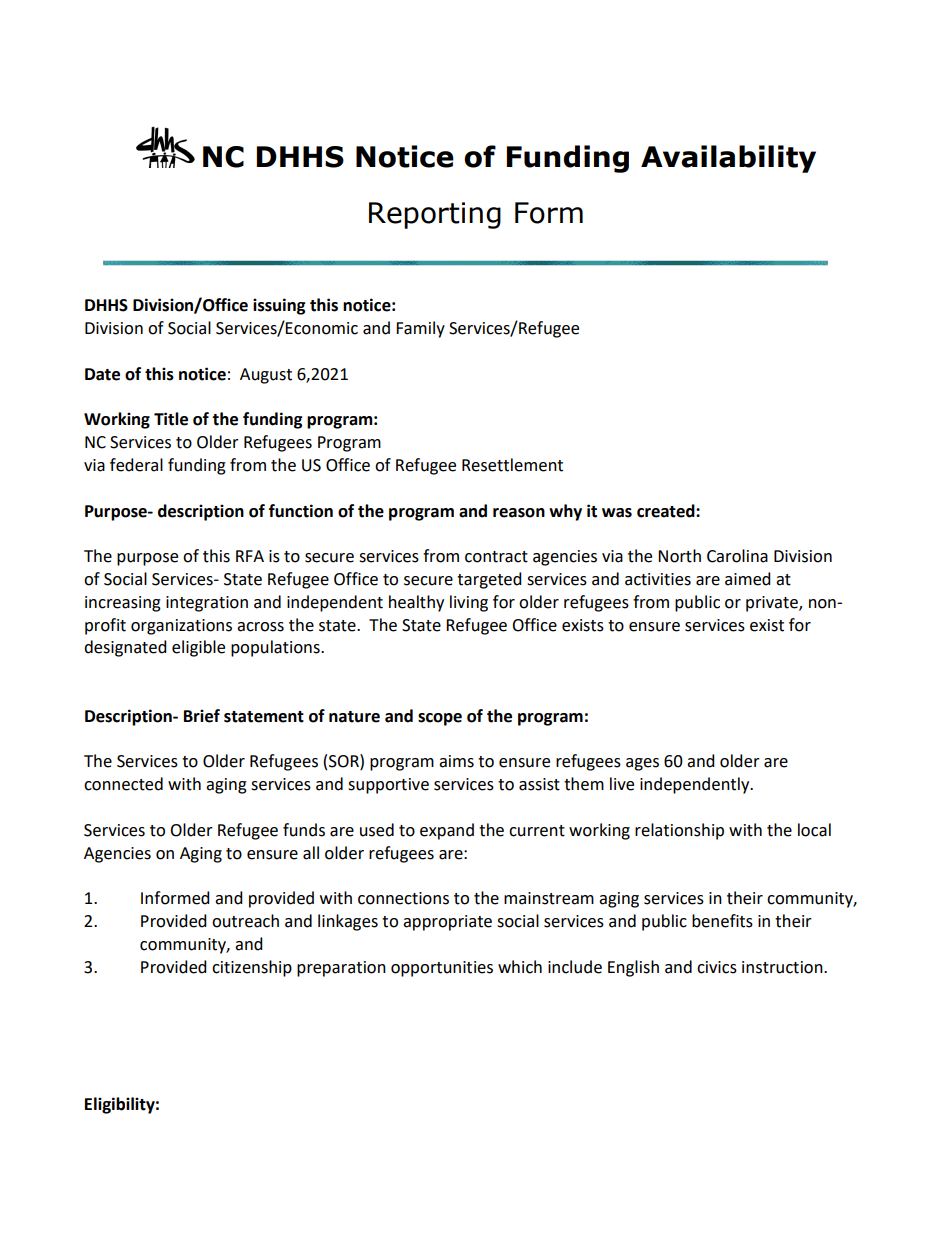 This screenshot has width=952, height=1233. Describe the element at coordinates (737, 556) in the screenshot. I see `Carolina` at that location.
